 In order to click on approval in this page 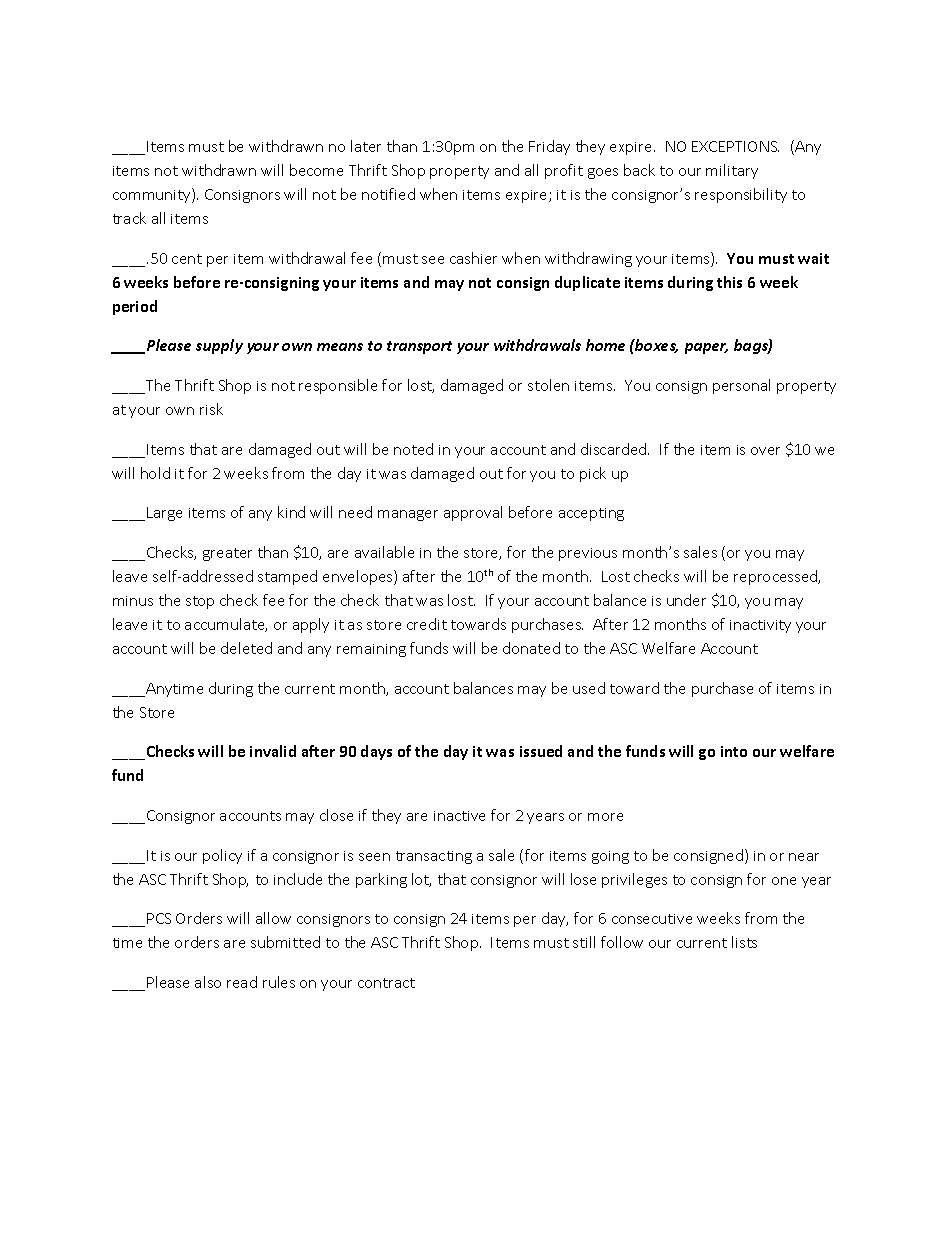, I will do `click(473, 513)`.
